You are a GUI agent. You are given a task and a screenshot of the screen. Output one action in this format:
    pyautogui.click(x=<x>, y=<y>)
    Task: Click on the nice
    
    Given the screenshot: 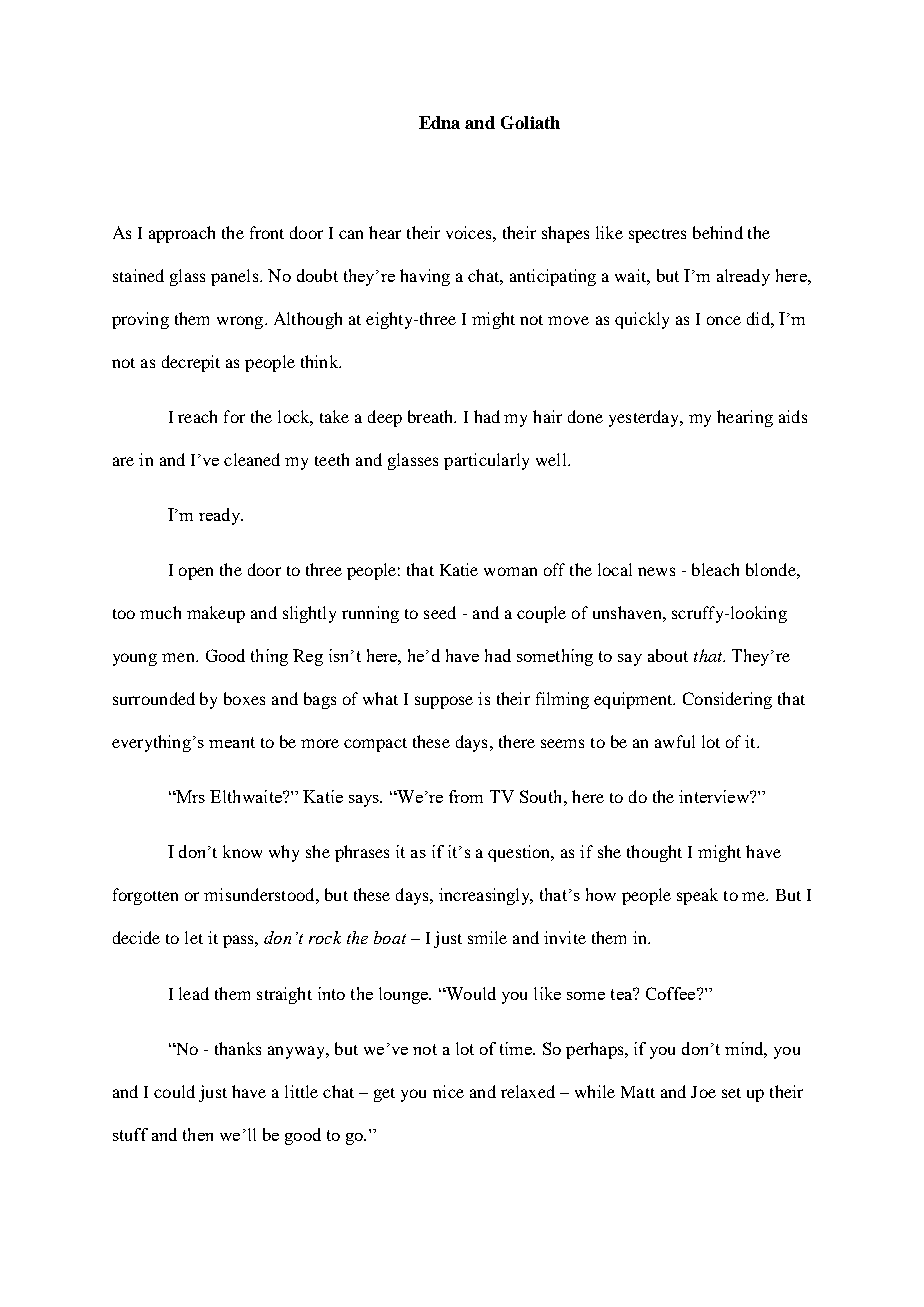 What is the action you would take?
    pyautogui.click(x=448, y=1091)
